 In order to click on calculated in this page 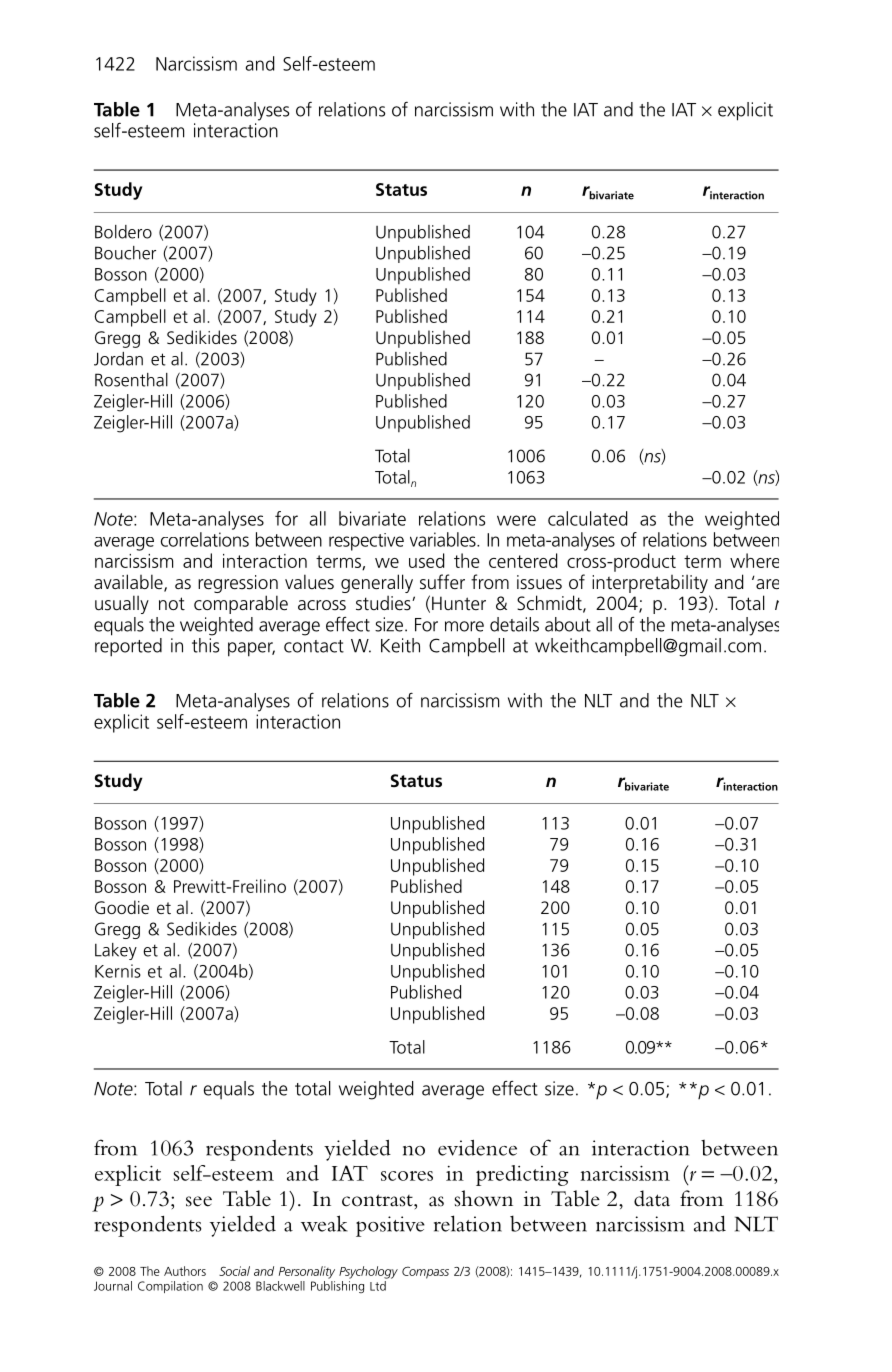, I will do `click(587, 518)`.
